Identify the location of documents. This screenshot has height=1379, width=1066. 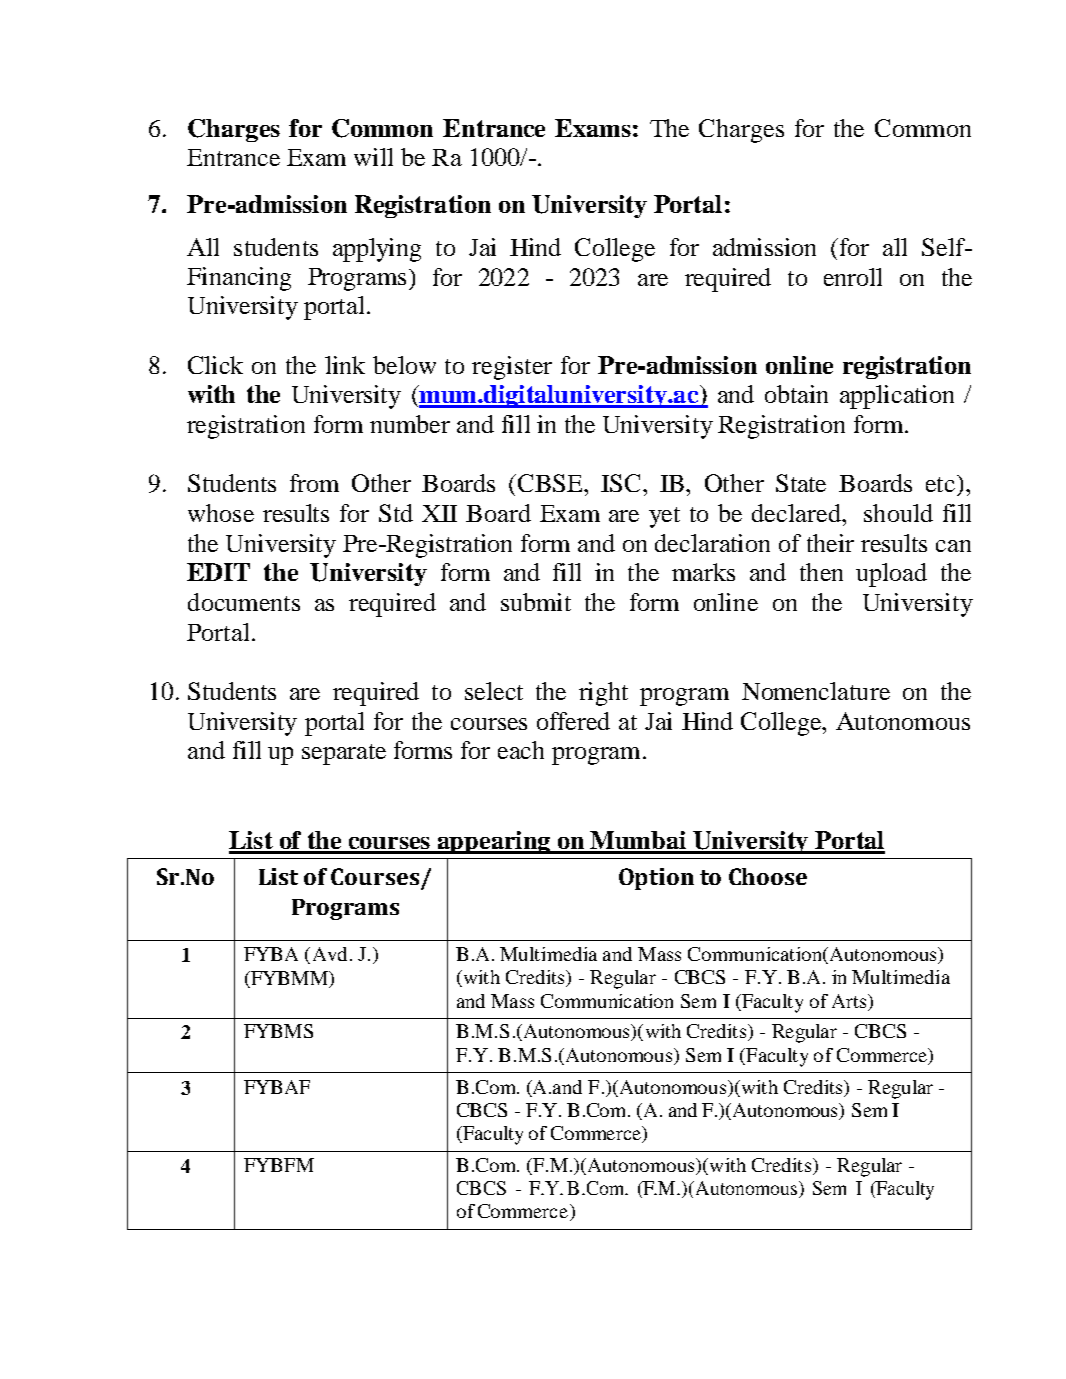
(244, 602).
